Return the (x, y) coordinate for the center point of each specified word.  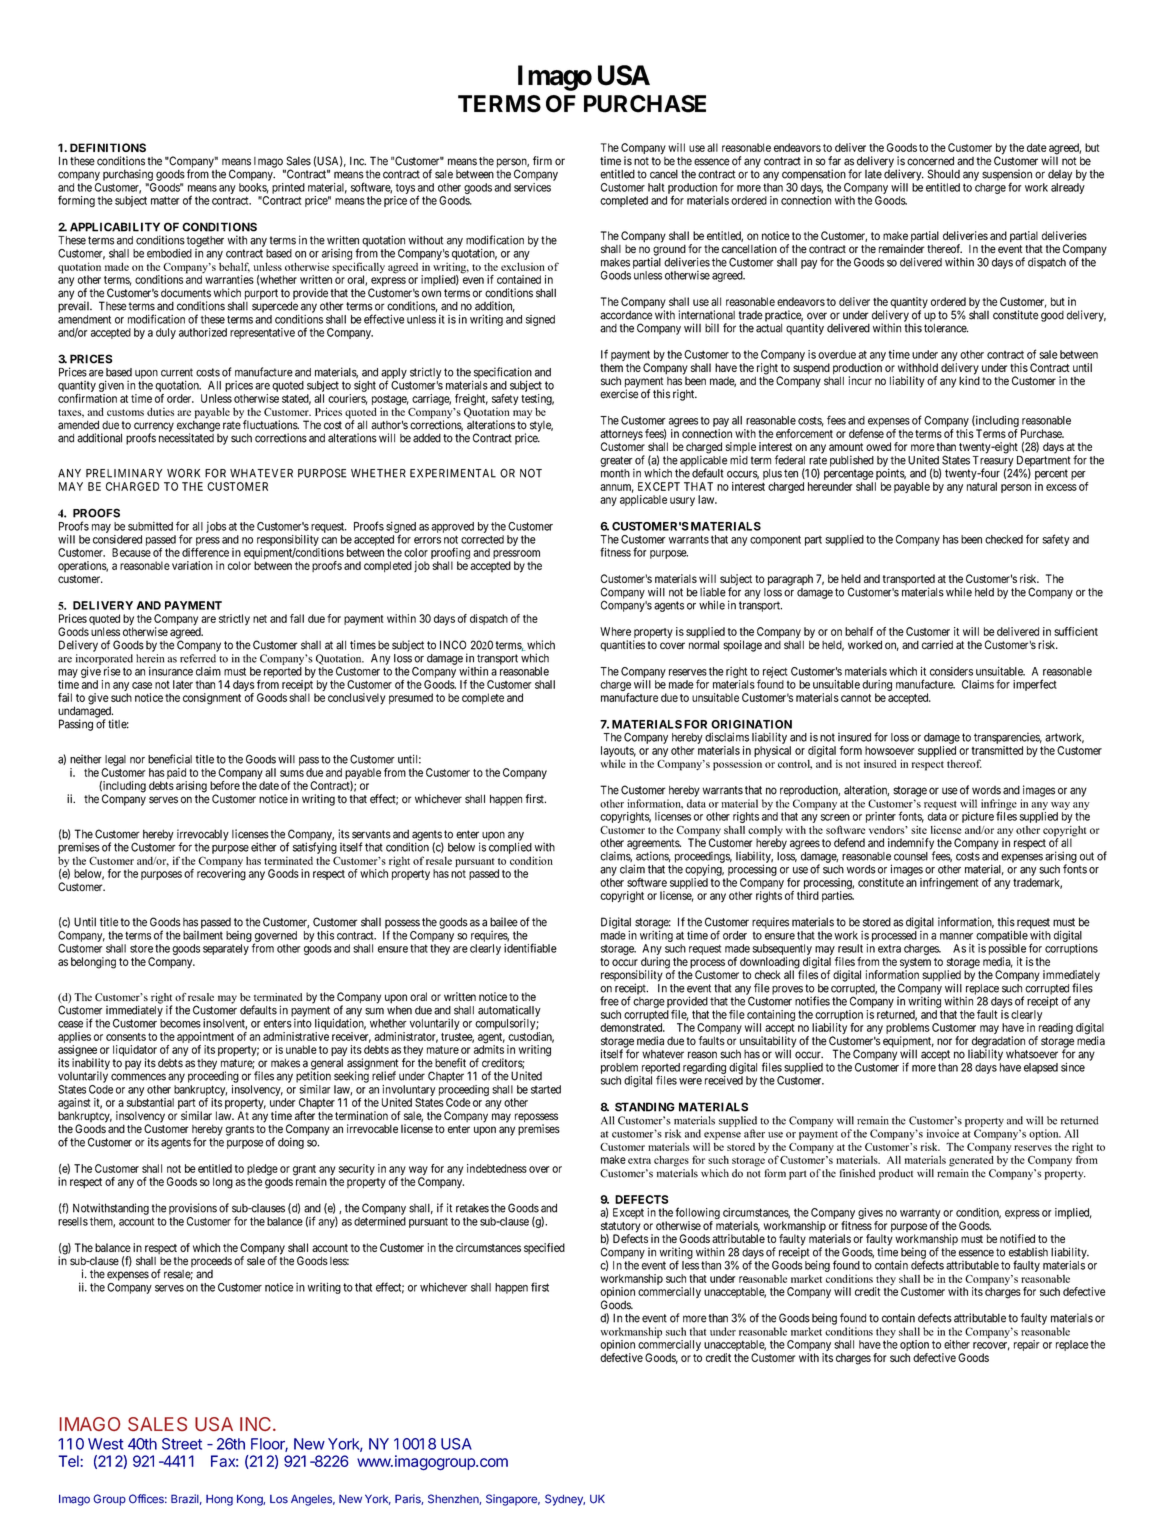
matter (165, 200)
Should (943, 174)
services (532, 187)
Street (182, 1444)
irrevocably (203, 836)
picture (978, 817)
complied (510, 848)
